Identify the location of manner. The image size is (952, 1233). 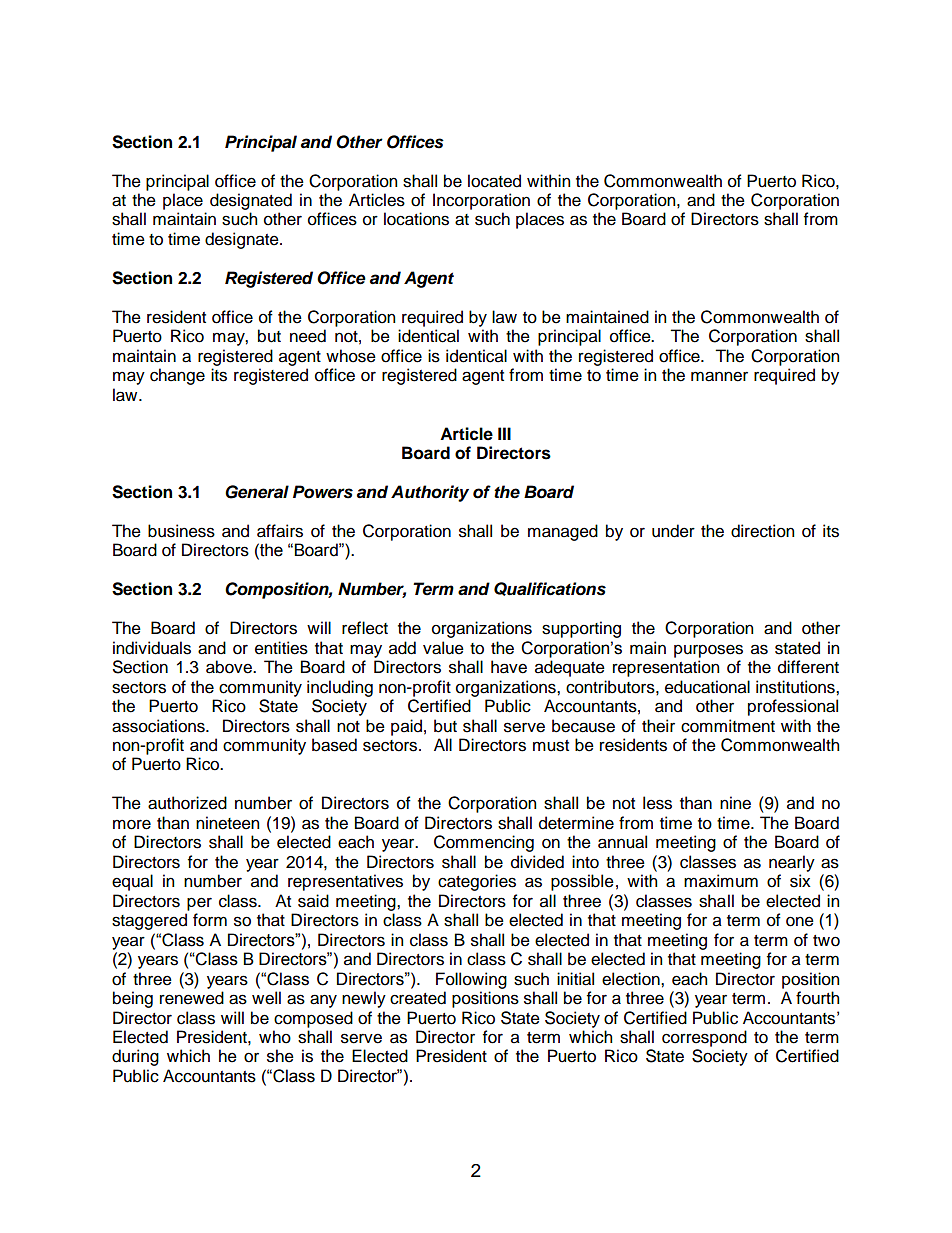
(719, 376).
